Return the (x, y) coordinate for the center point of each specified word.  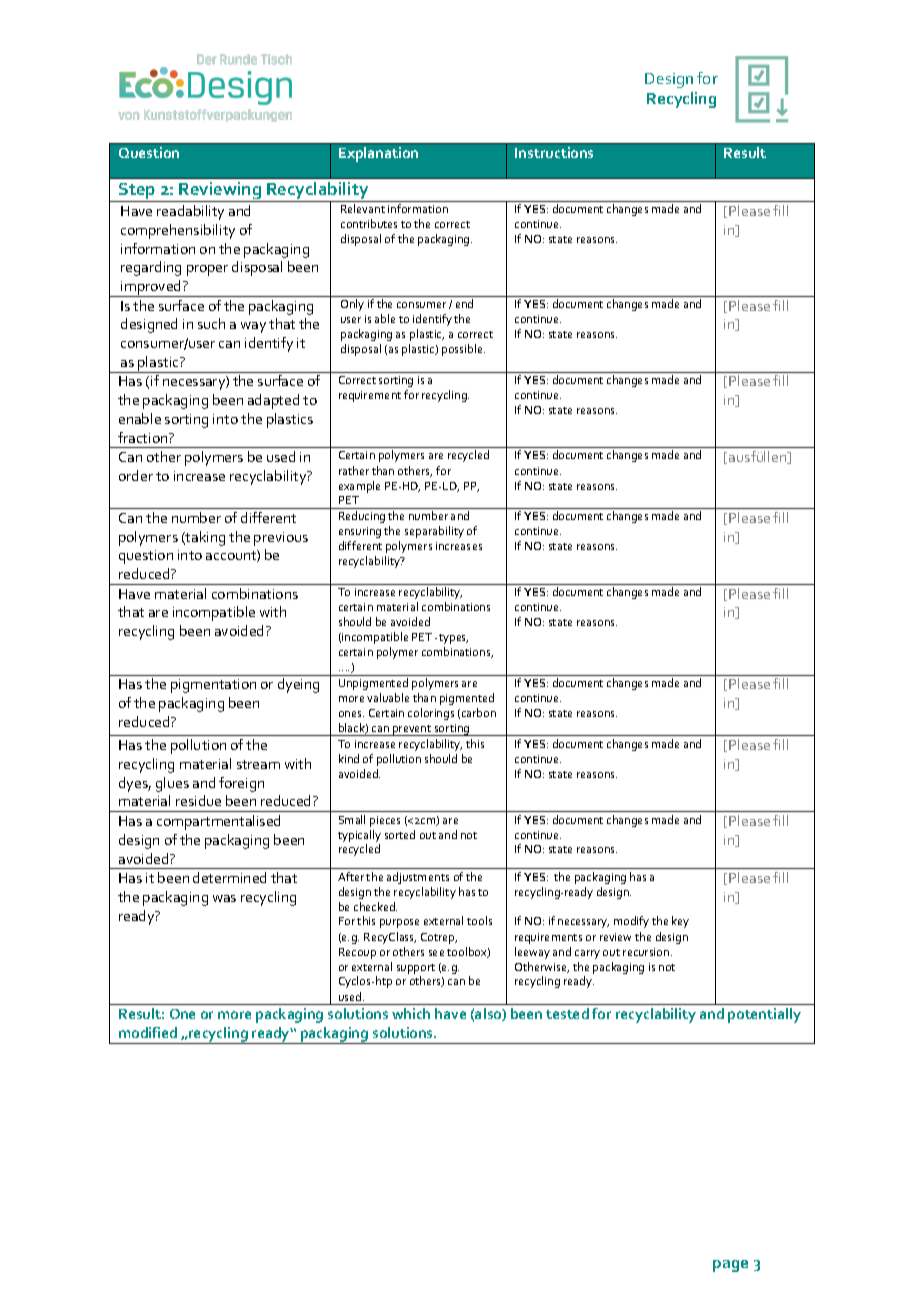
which (411, 1013)
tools (479, 920)
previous (281, 539)
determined (229, 877)
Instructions (554, 152)
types (453, 639)
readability (190, 212)
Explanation (378, 154)
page (730, 1266)
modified (148, 1032)
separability (434, 532)
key (680, 922)
